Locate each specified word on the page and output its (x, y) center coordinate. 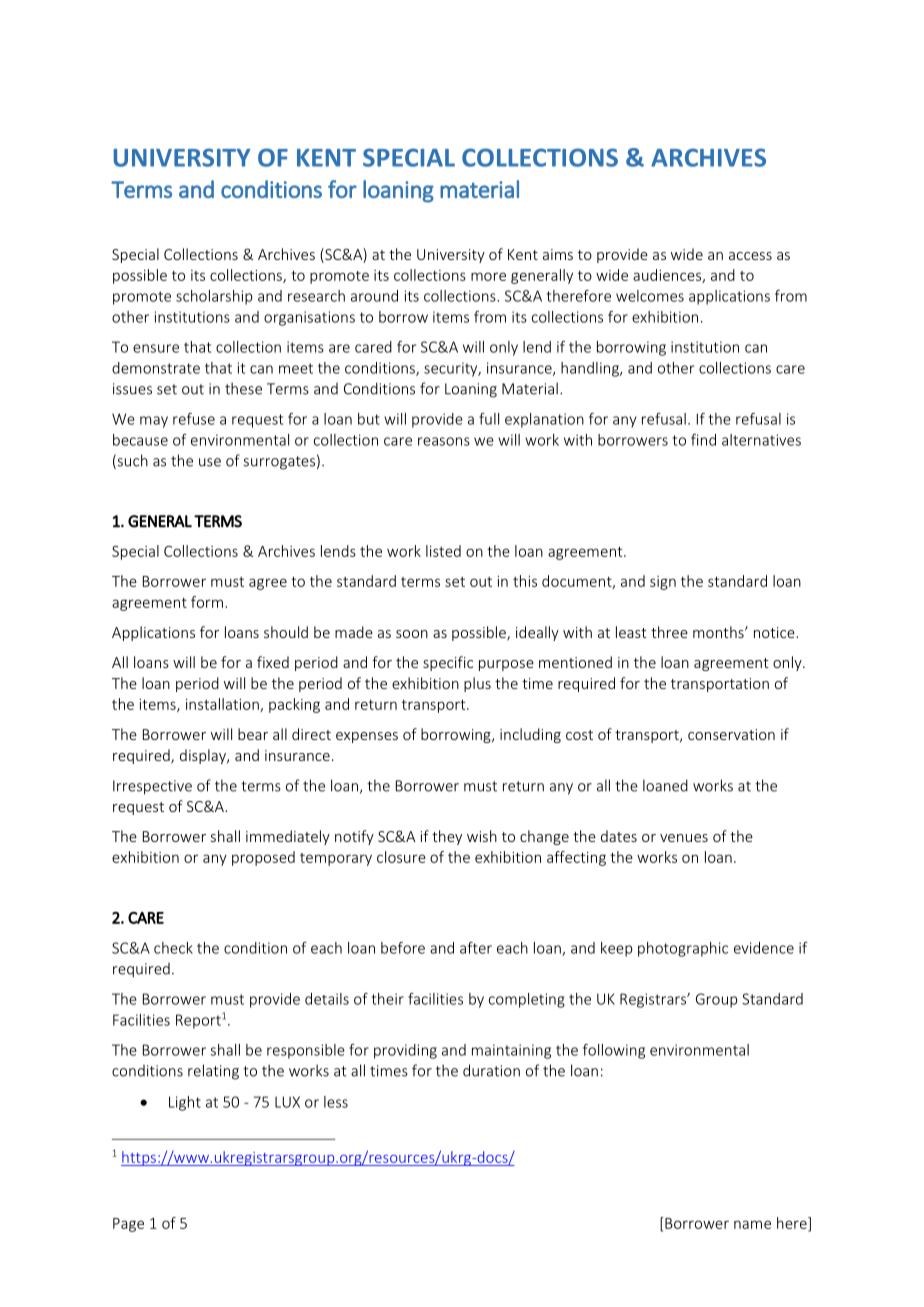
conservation (731, 734)
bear (253, 734)
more (488, 276)
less (336, 1102)
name (752, 1224)
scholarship (214, 297)
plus (477, 684)
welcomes (650, 296)
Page (128, 1225)
